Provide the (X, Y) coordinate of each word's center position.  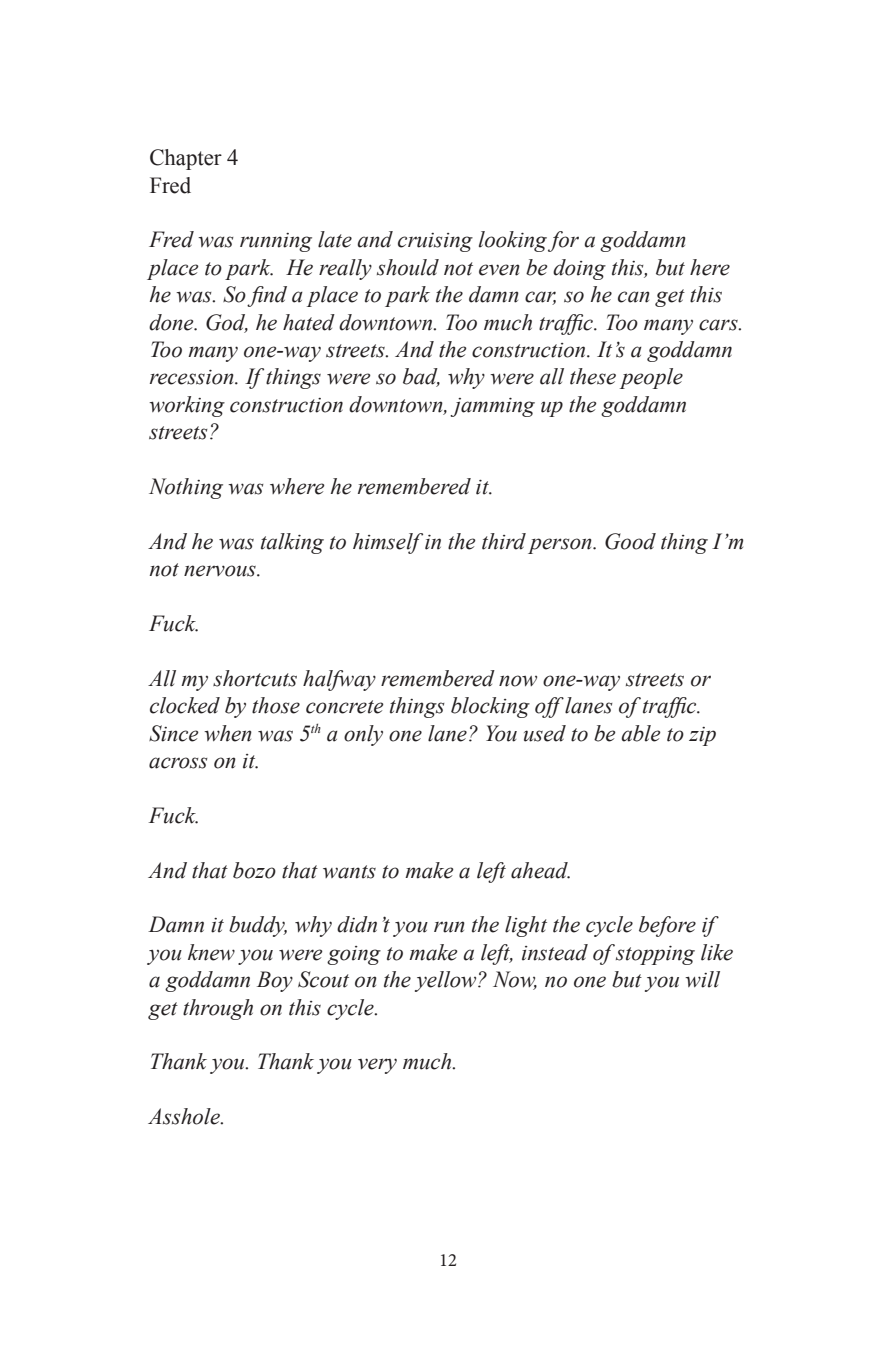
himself (388, 543)
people (651, 378)
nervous (221, 571)
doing (579, 269)
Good (630, 541)
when (228, 733)
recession (193, 377)
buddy (258, 926)
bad (421, 377)
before (667, 926)
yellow (447, 981)
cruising (435, 242)
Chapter (186, 159)
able (641, 733)
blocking (490, 707)
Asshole (185, 1116)
